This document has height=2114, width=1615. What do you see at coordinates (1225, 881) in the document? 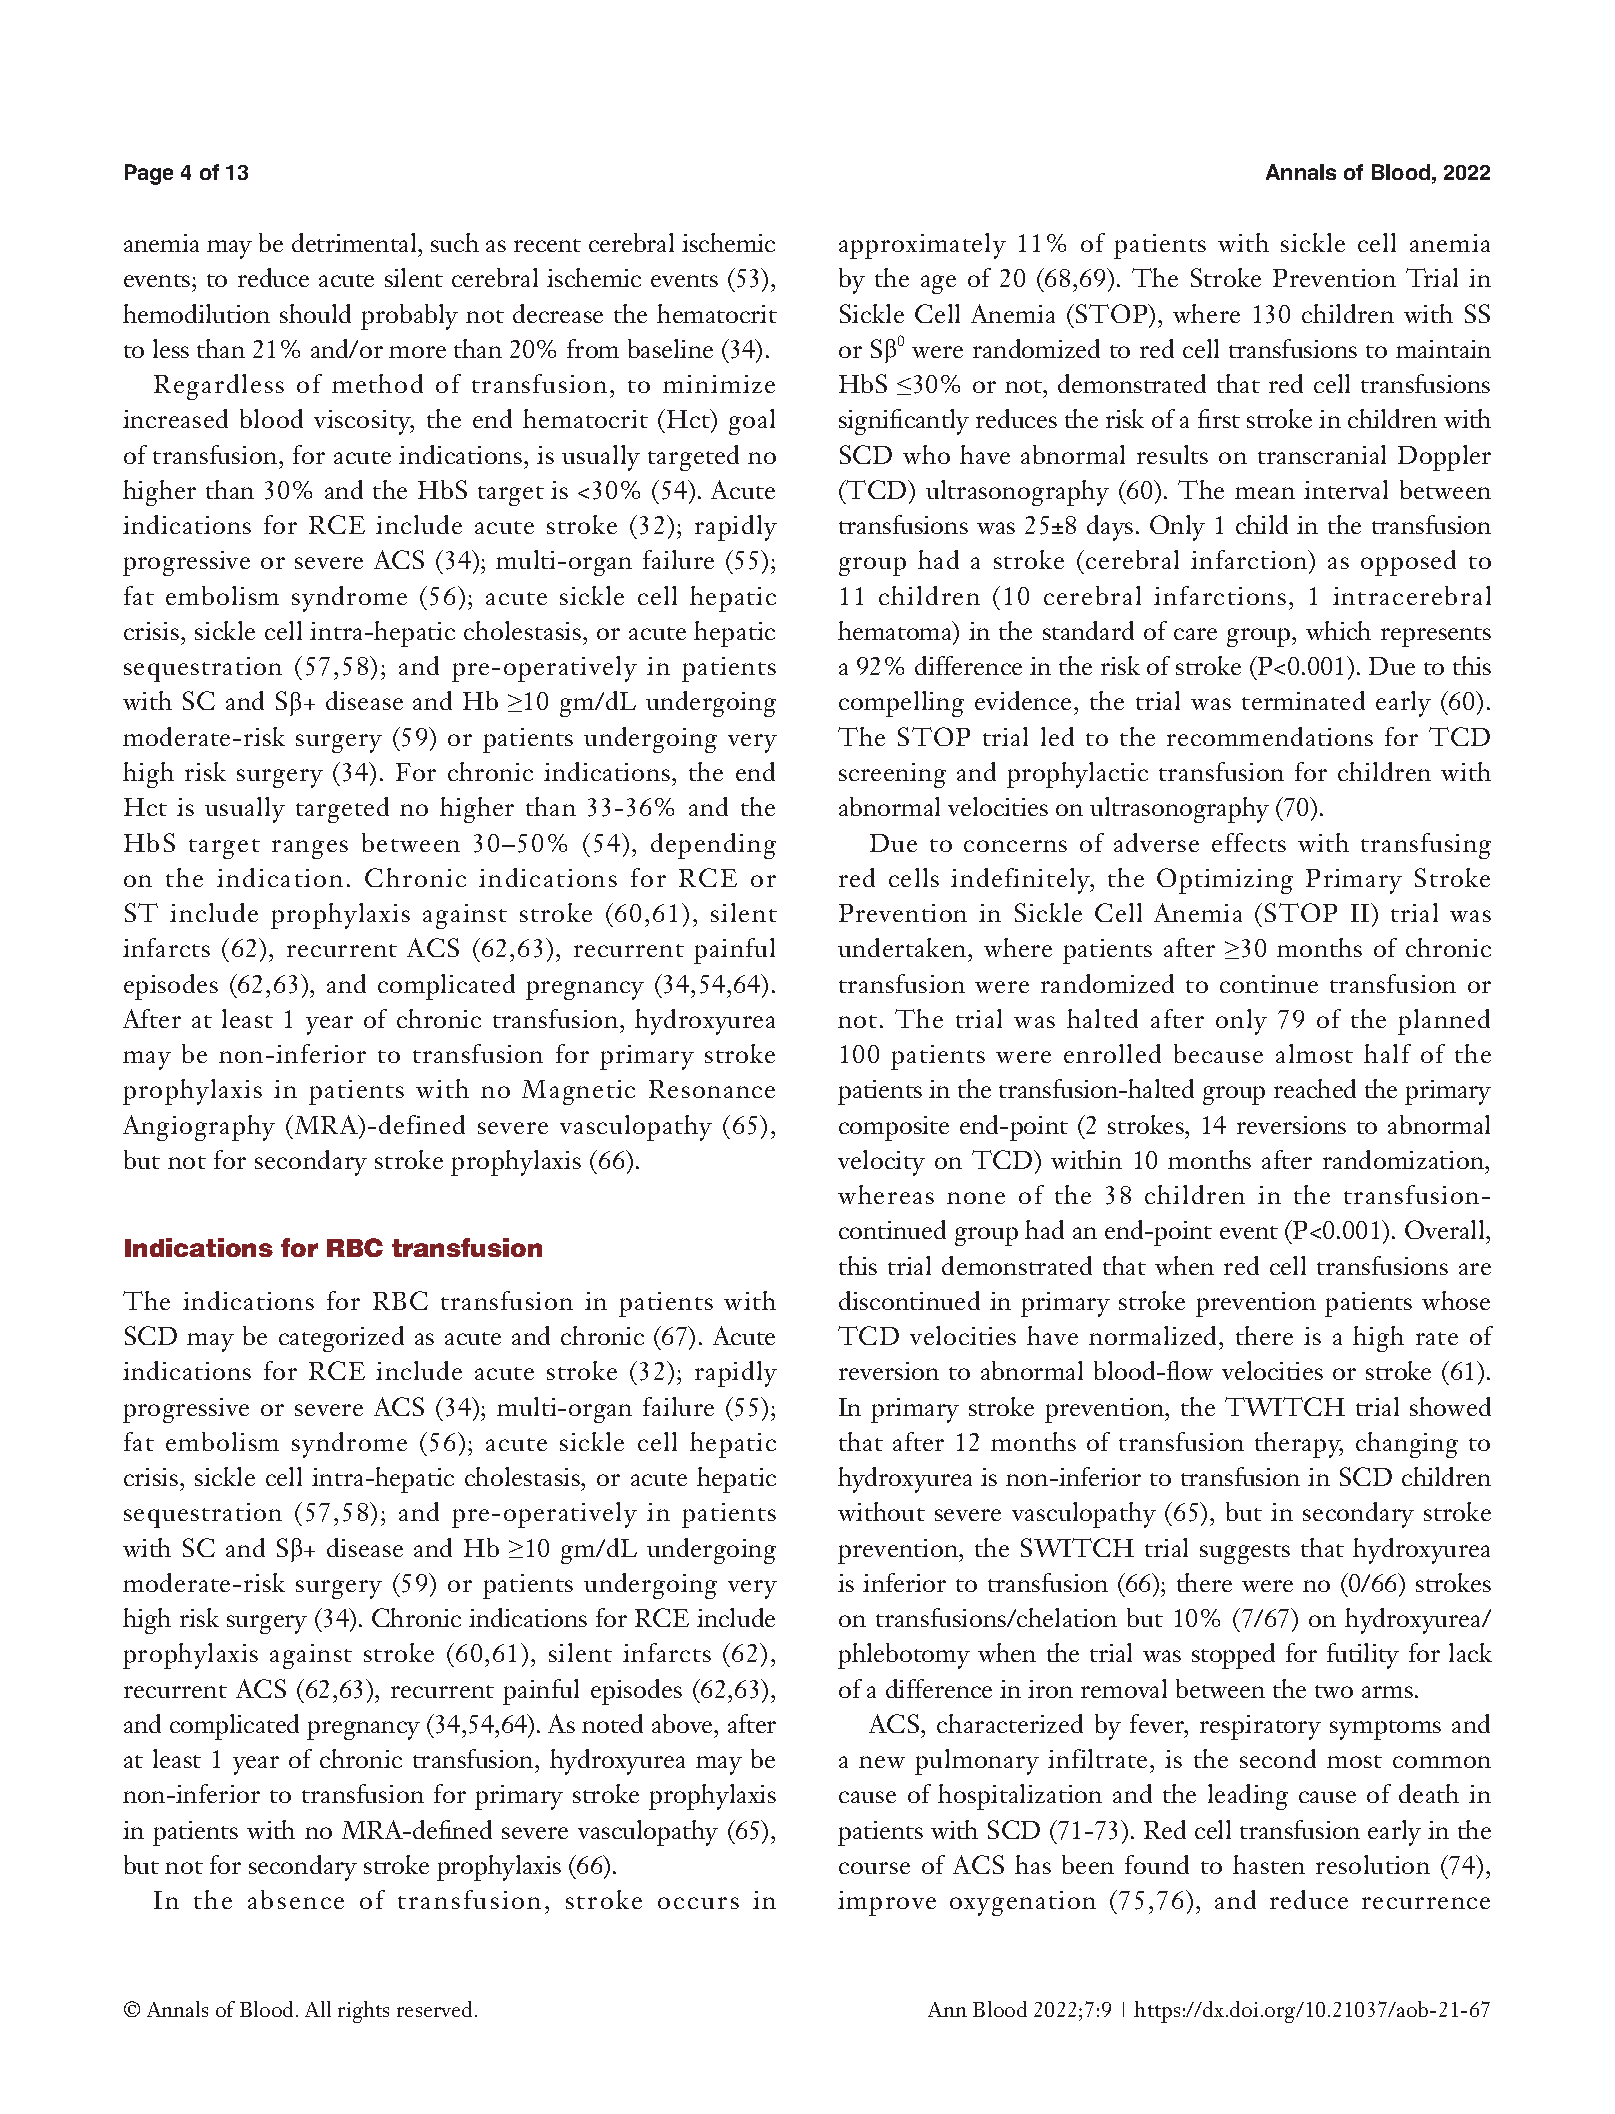
I see `Optimizing` at bounding box center [1225, 881].
